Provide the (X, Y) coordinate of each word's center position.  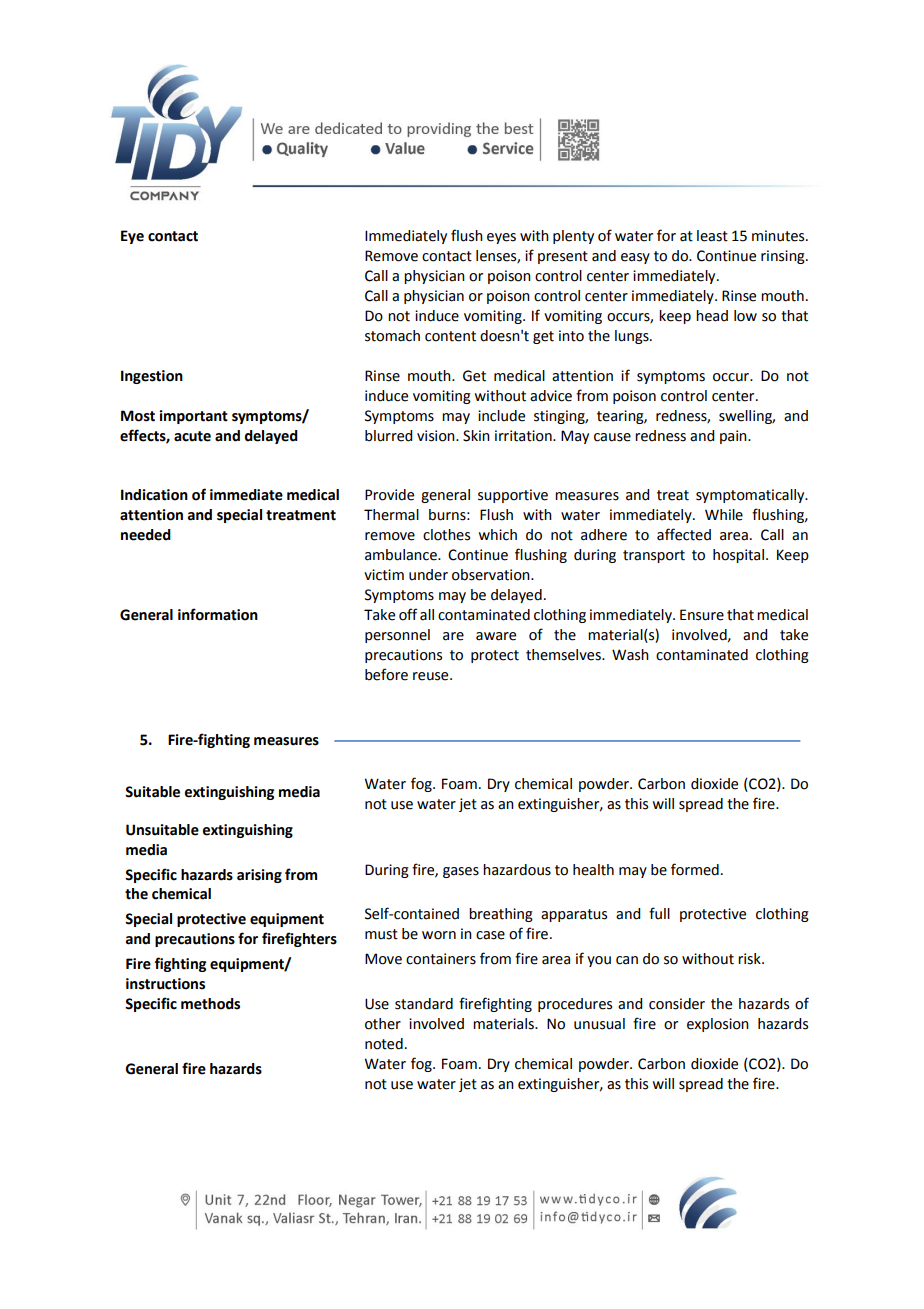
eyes (501, 238)
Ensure (702, 615)
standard (424, 1004)
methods (210, 1004)
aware (496, 636)
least (712, 236)
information (218, 614)
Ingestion (152, 377)
